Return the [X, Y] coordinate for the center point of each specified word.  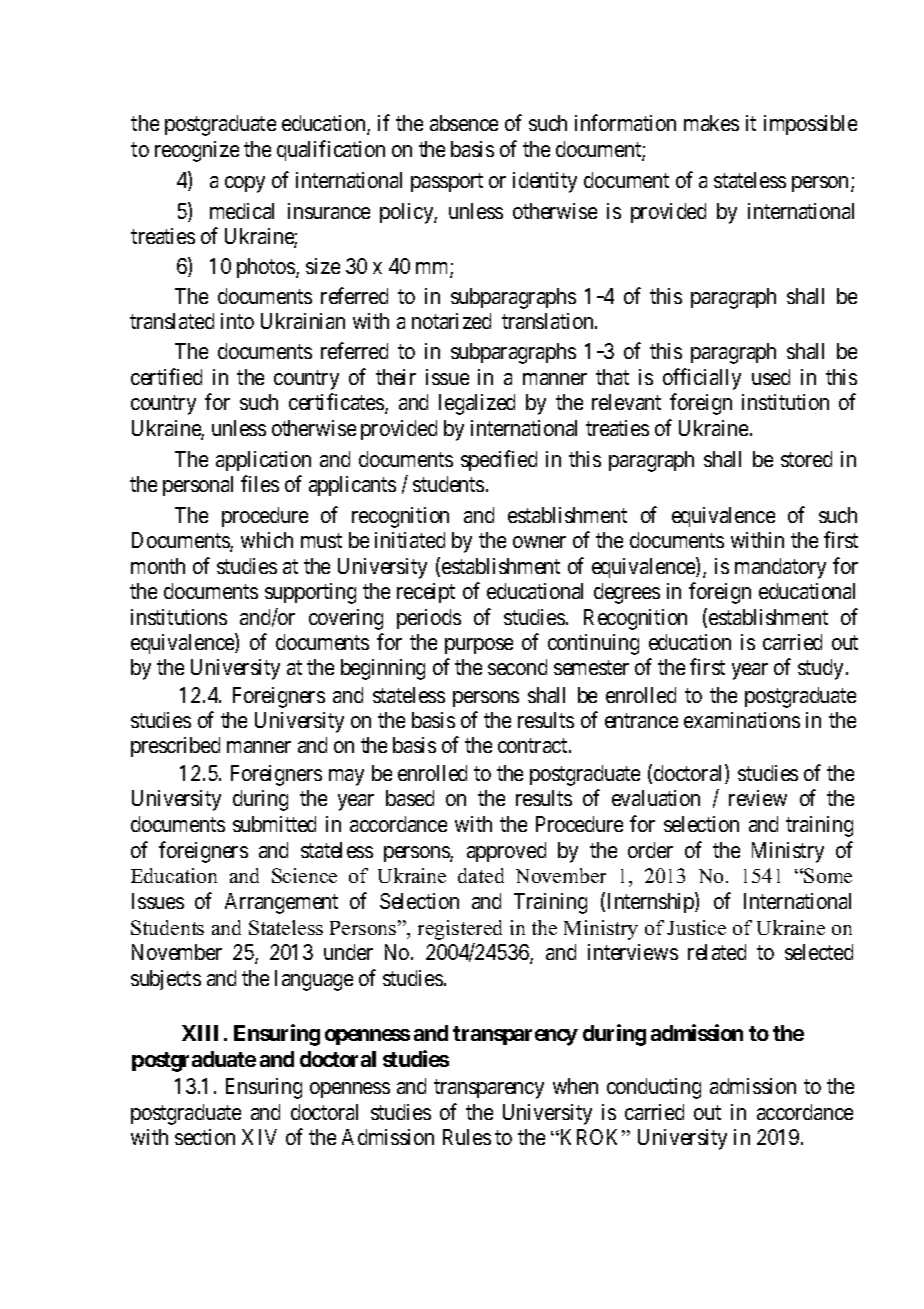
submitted [274, 824]
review [758, 798]
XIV [259, 1137]
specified [499, 460]
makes [711, 123]
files [260, 483]
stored [806, 459]
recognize [197, 151]
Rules [467, 1137]
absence [464, 123]
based [410, 798]
